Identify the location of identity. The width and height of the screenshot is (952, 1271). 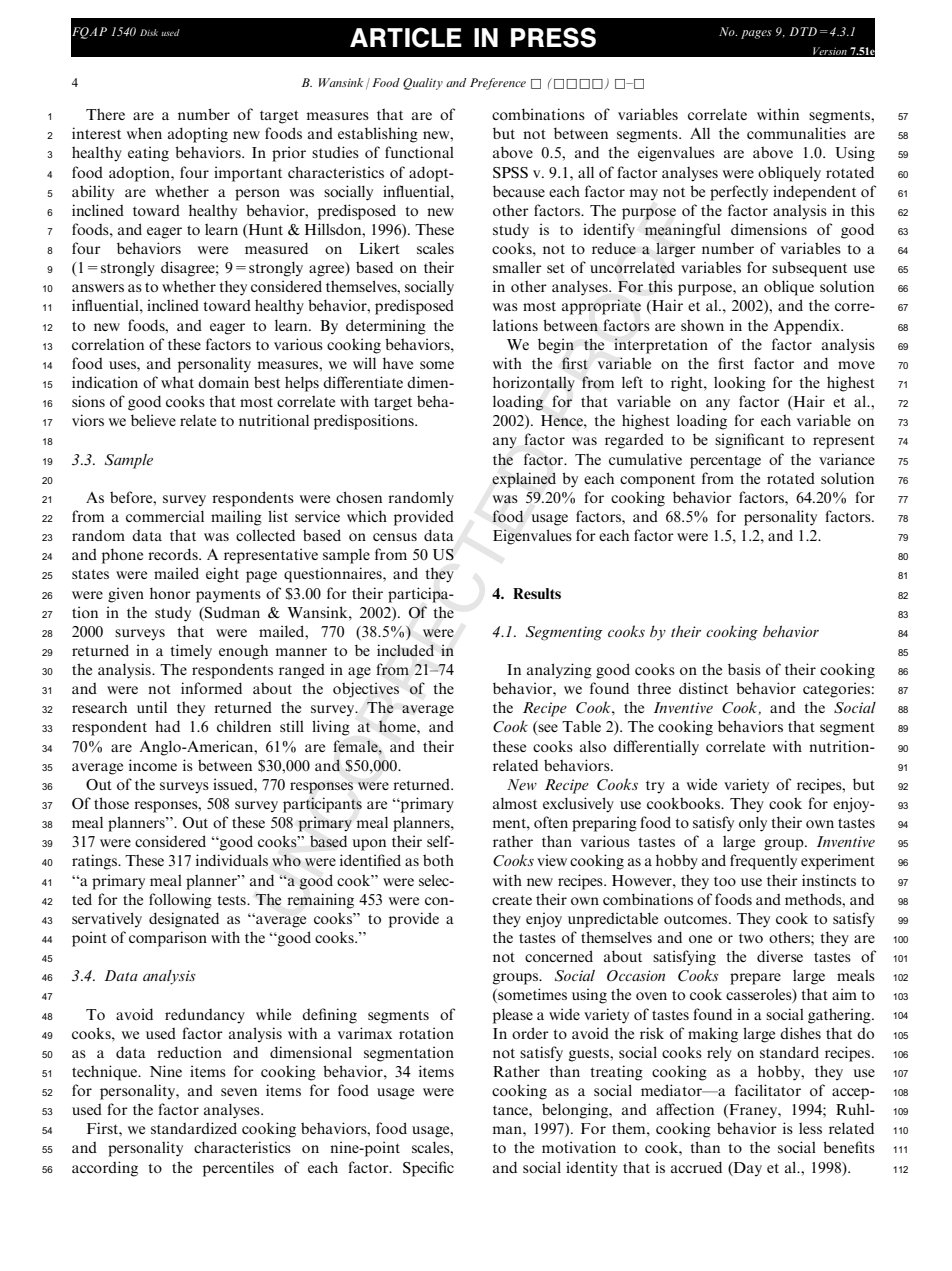
(592, 1169).
